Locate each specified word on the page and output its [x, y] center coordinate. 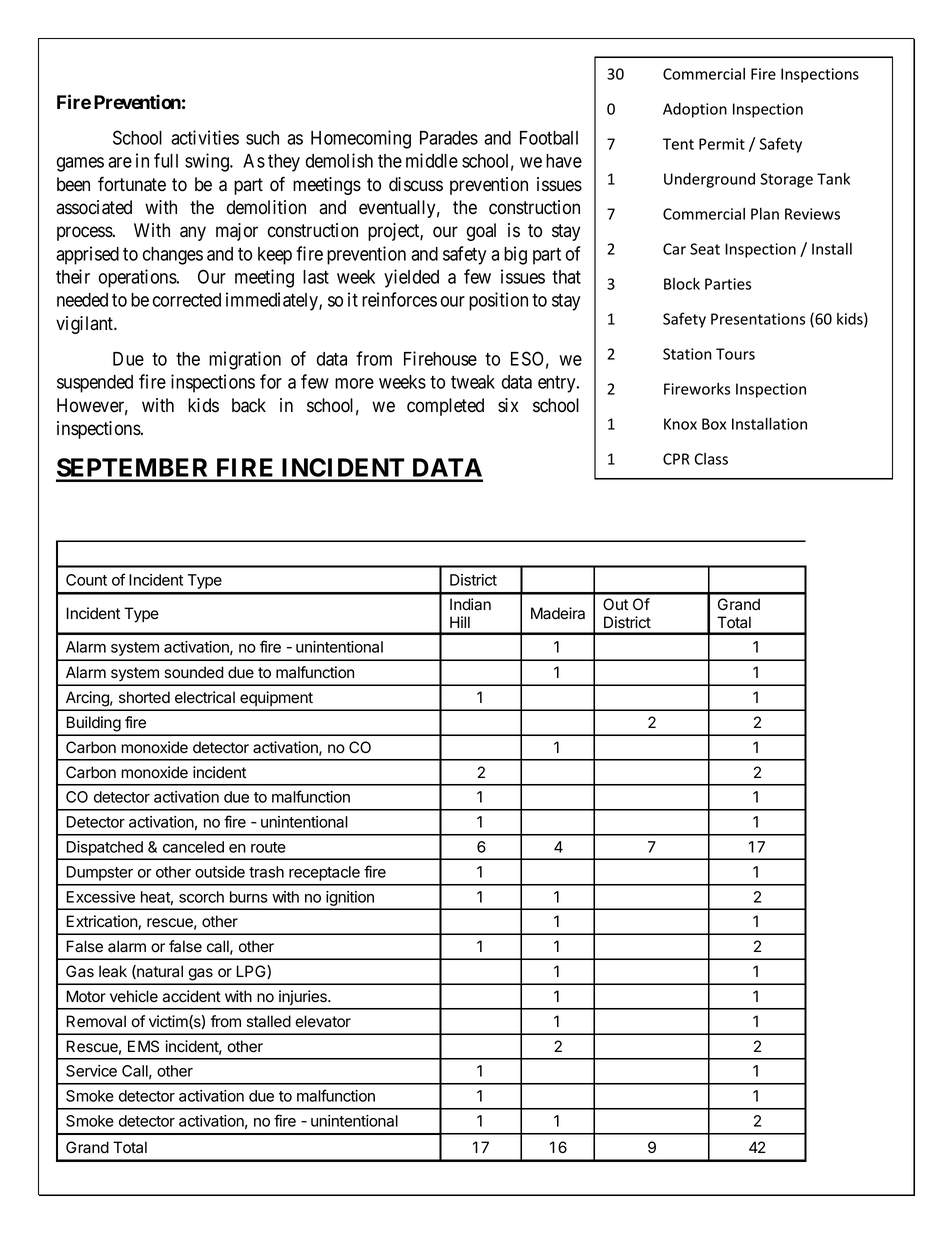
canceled [193, 847]
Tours [735, 354]
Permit [722, 144]
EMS [143, 1046]
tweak [473, 382]
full [166, 160]
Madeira [558, 613]
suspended [95, 384]
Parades [449, 138]
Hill [460, 622]
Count [86, 580]
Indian [470, 604]
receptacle [324, 873]
